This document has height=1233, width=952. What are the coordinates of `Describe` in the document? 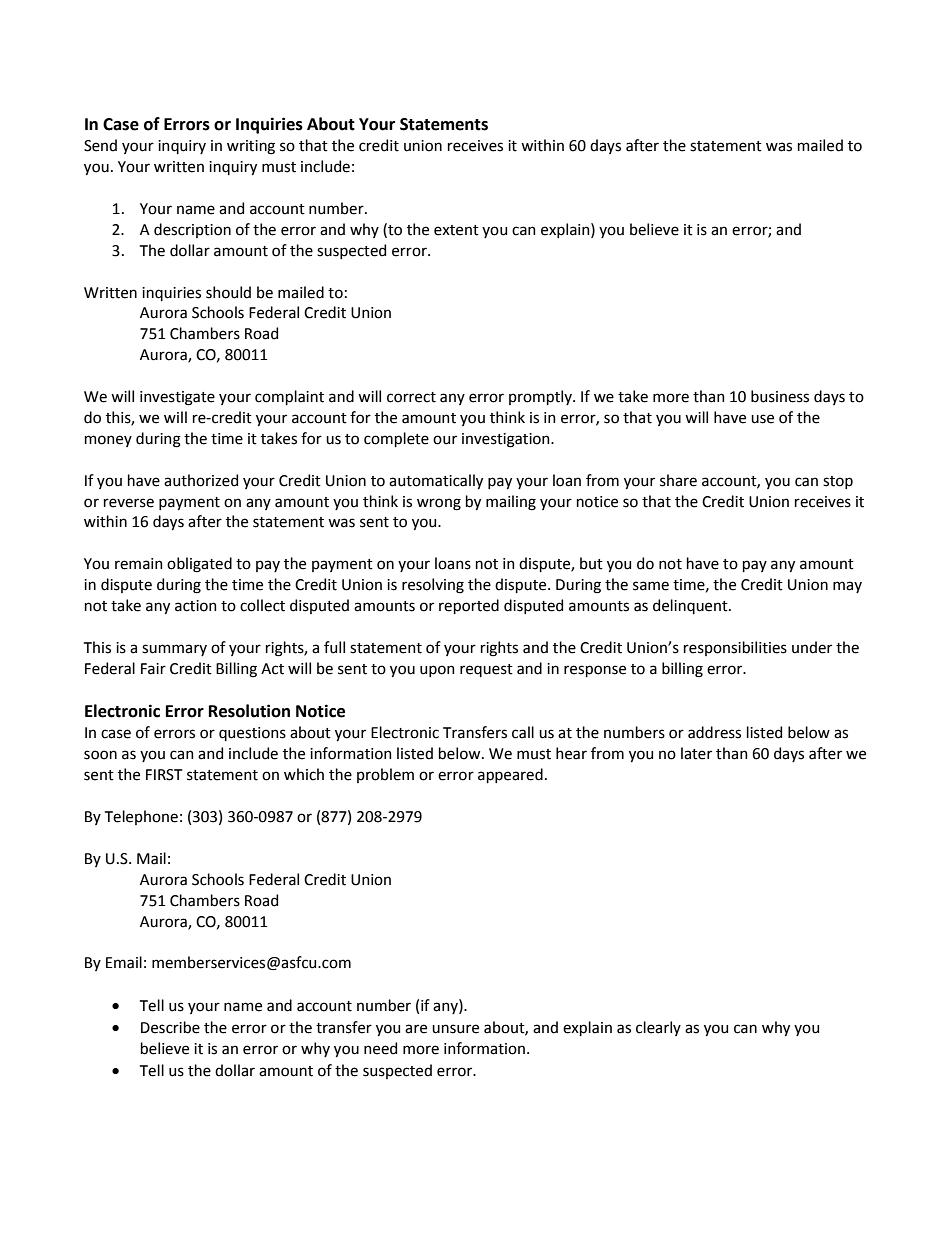 It's located at (170, 1027).
